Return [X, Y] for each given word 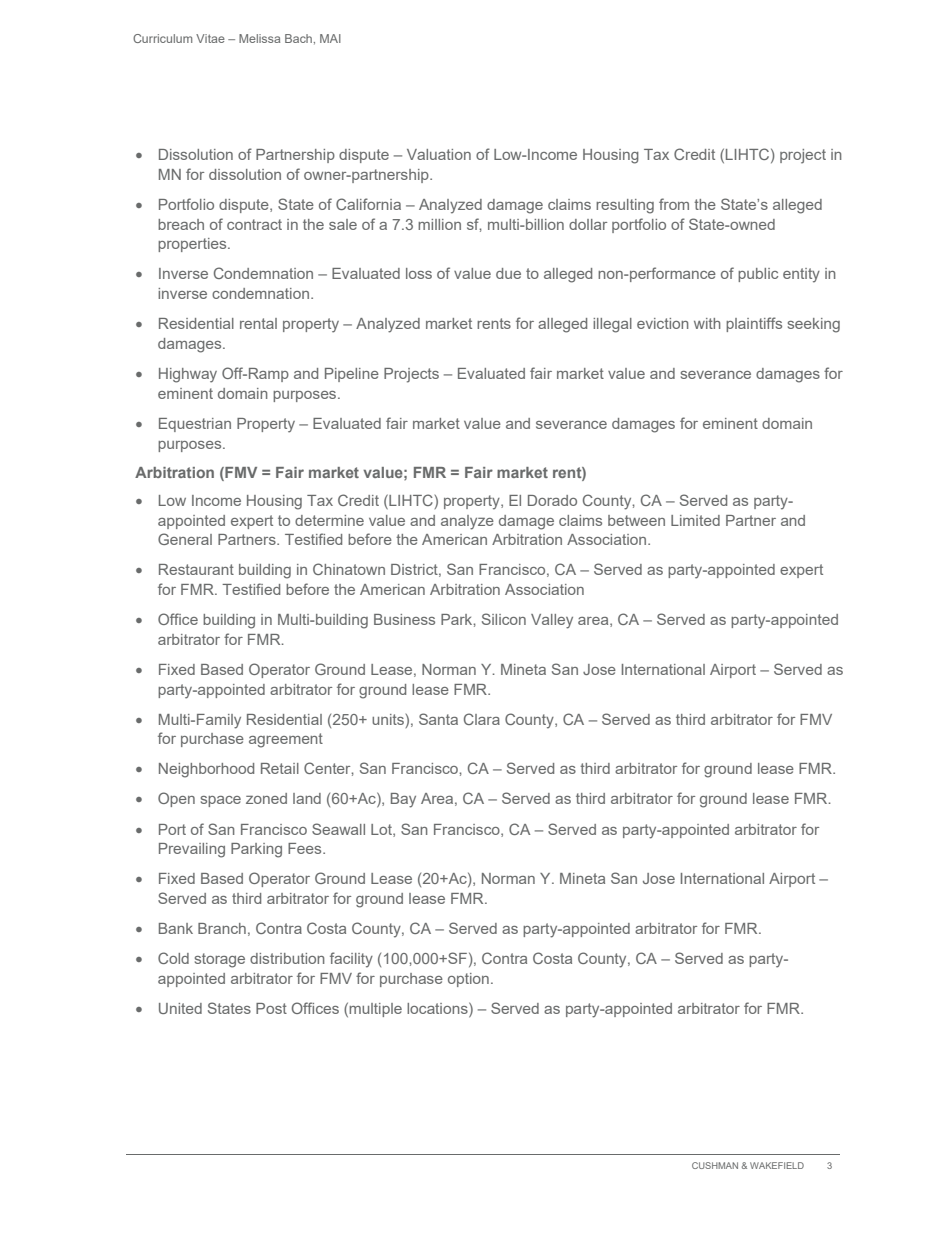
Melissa [259, 38]
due [508, 273]
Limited [695, 520]
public [758, 275]
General [185, 539]
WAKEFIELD [777, 1165]
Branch [222, 928]
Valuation [439, 154]
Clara [482, 719]
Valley [552, 621]
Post [271, 1008]
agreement [286, 740]
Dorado [552, 500]
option [468, 980]
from [674, 204]
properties [193, 245]
